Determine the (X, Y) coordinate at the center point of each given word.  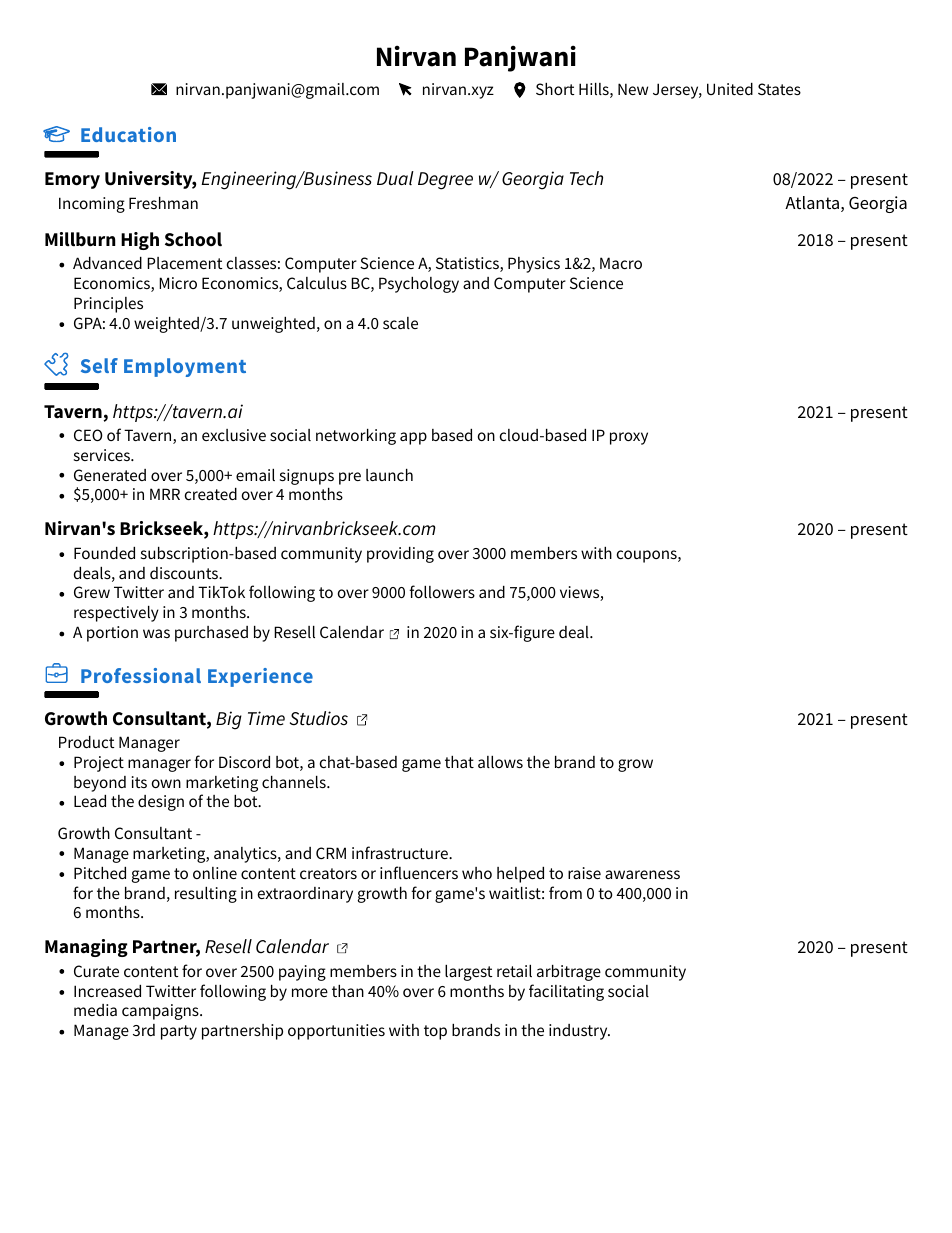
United (730, 89)
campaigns (161, 1012)
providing (400, 555)
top (435, 1032)
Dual (395, 178)
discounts (185, 573)
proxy (629, 438)
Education (128, 134)
